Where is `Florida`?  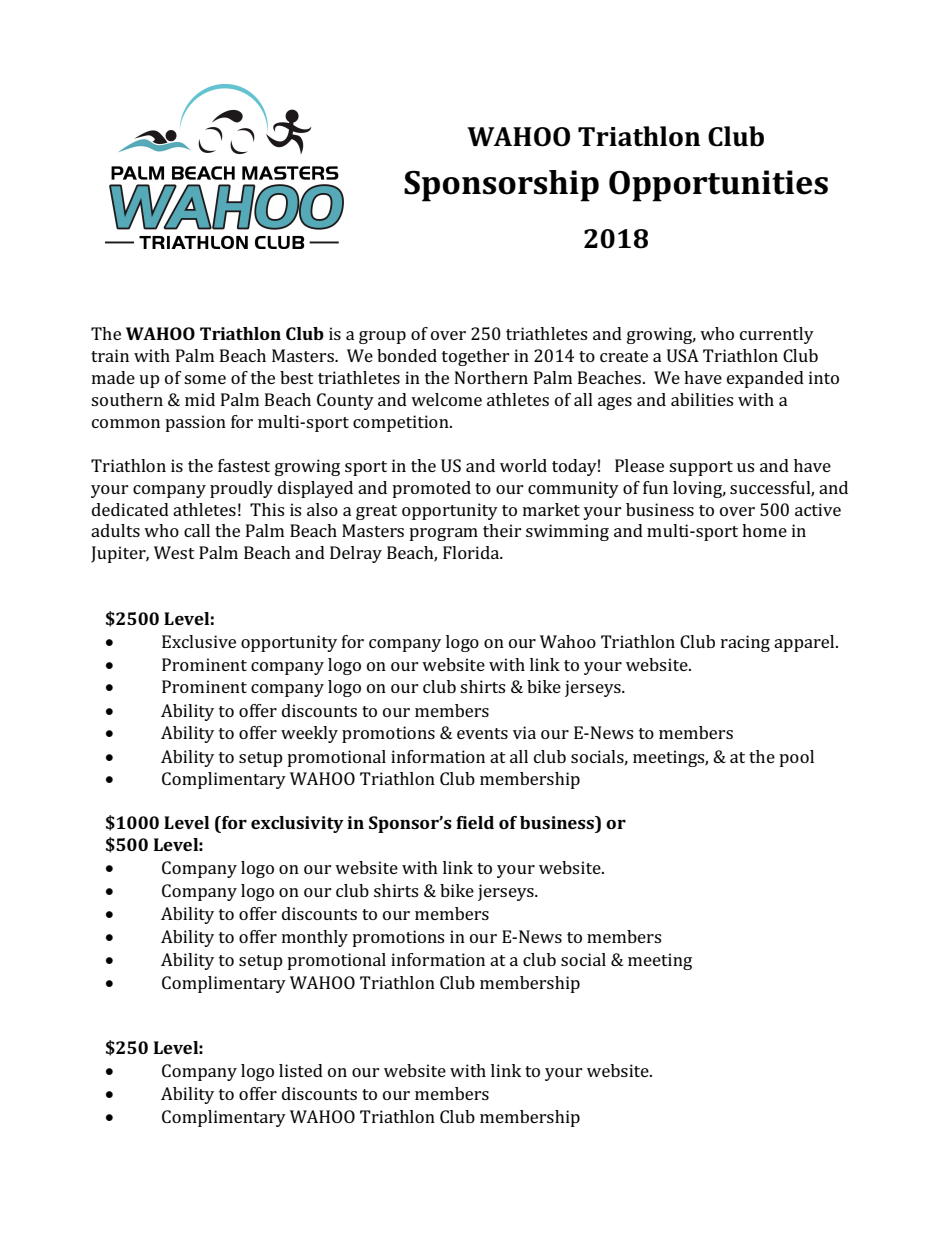
Florida is located at coordinates (472, 552).
